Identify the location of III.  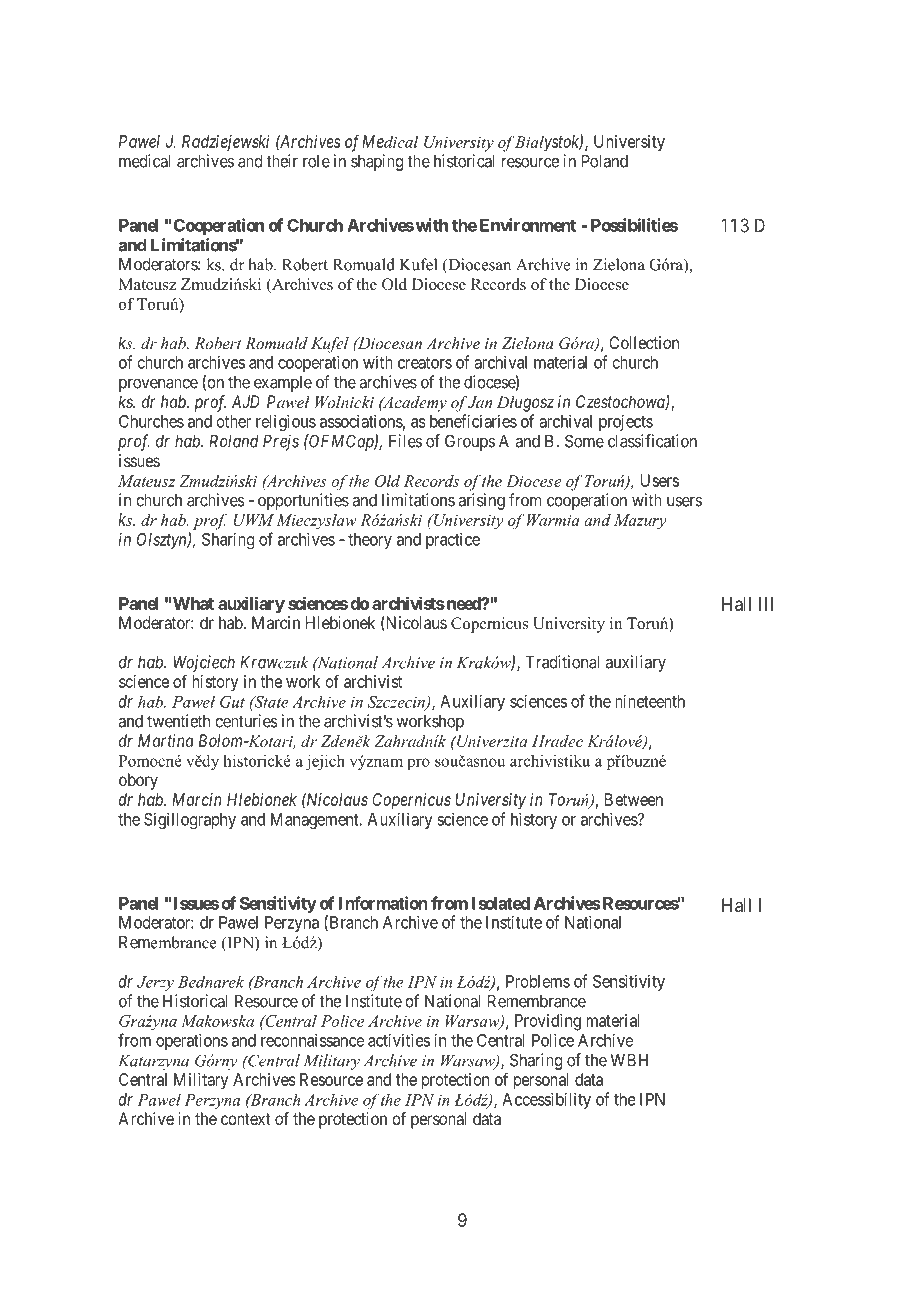
(766, 604).
